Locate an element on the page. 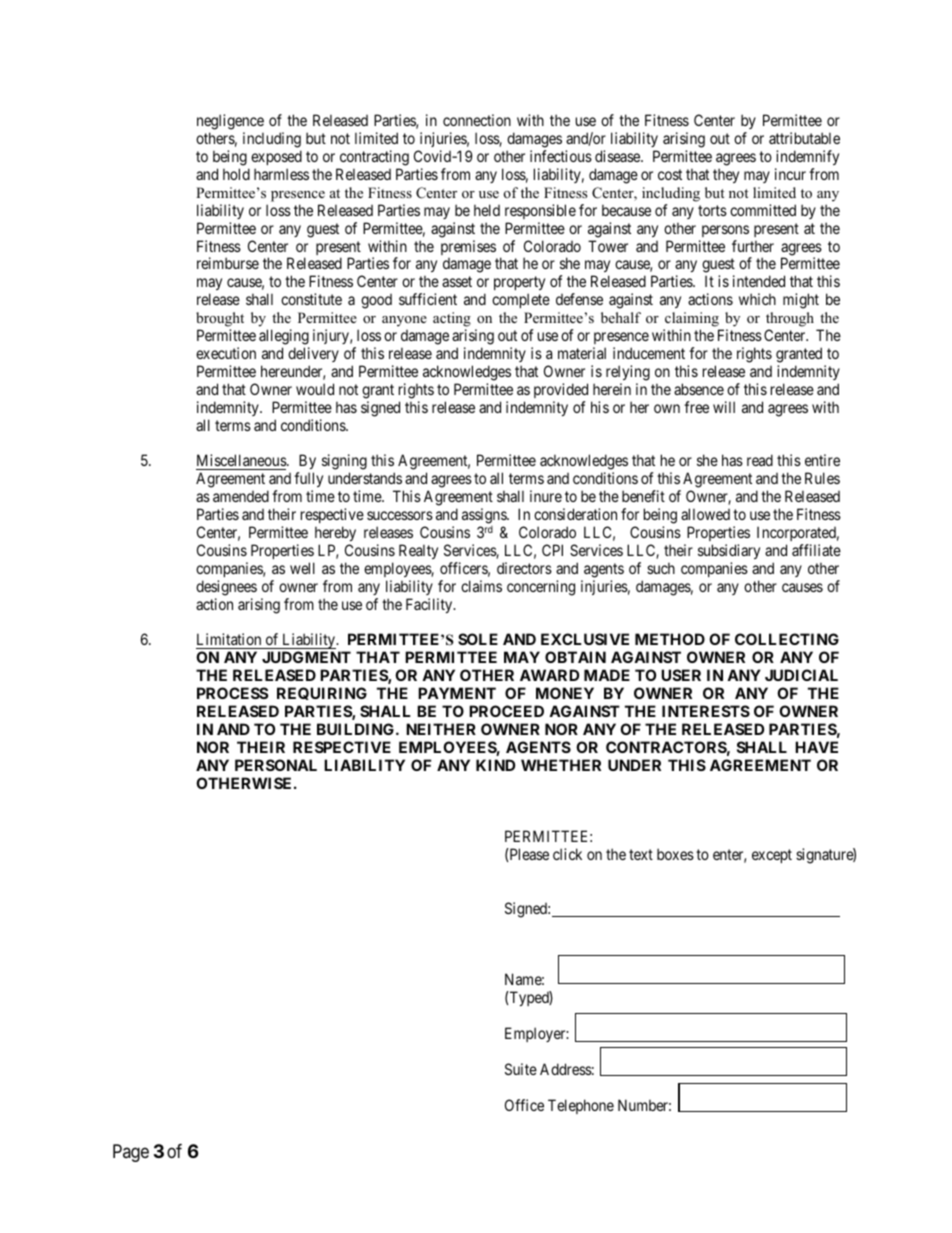 This image has width=952, height=1233. read is located at coordinates (760, 460).
